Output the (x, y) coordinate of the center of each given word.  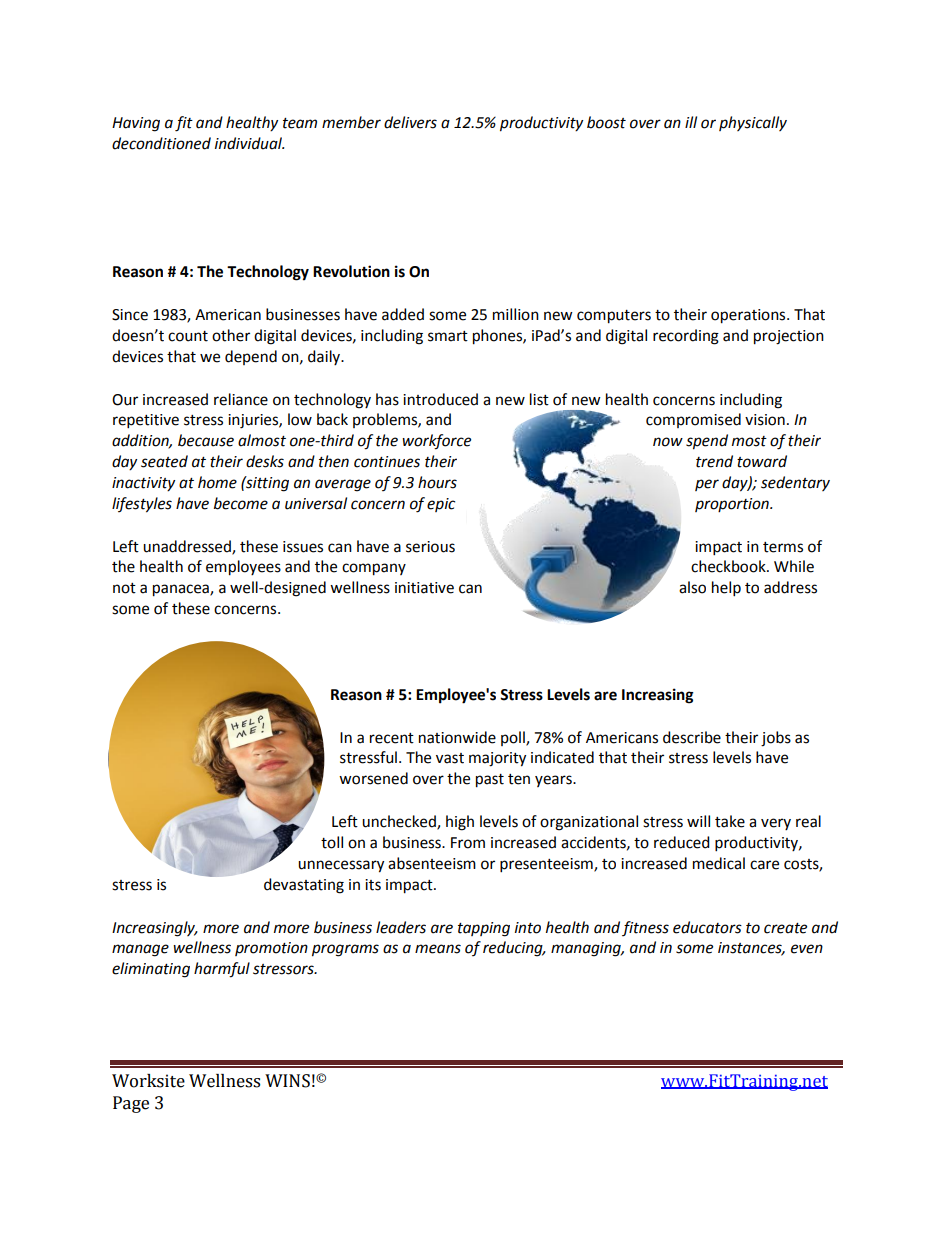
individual (249, 143)
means (438, 949)
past (490, 781)
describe (692, 737)
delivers (410, 122)
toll (332, 842)
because (206, 440)
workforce (436, 442)
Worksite (148, 1081)
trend (714, 461)
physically (753, 123)
